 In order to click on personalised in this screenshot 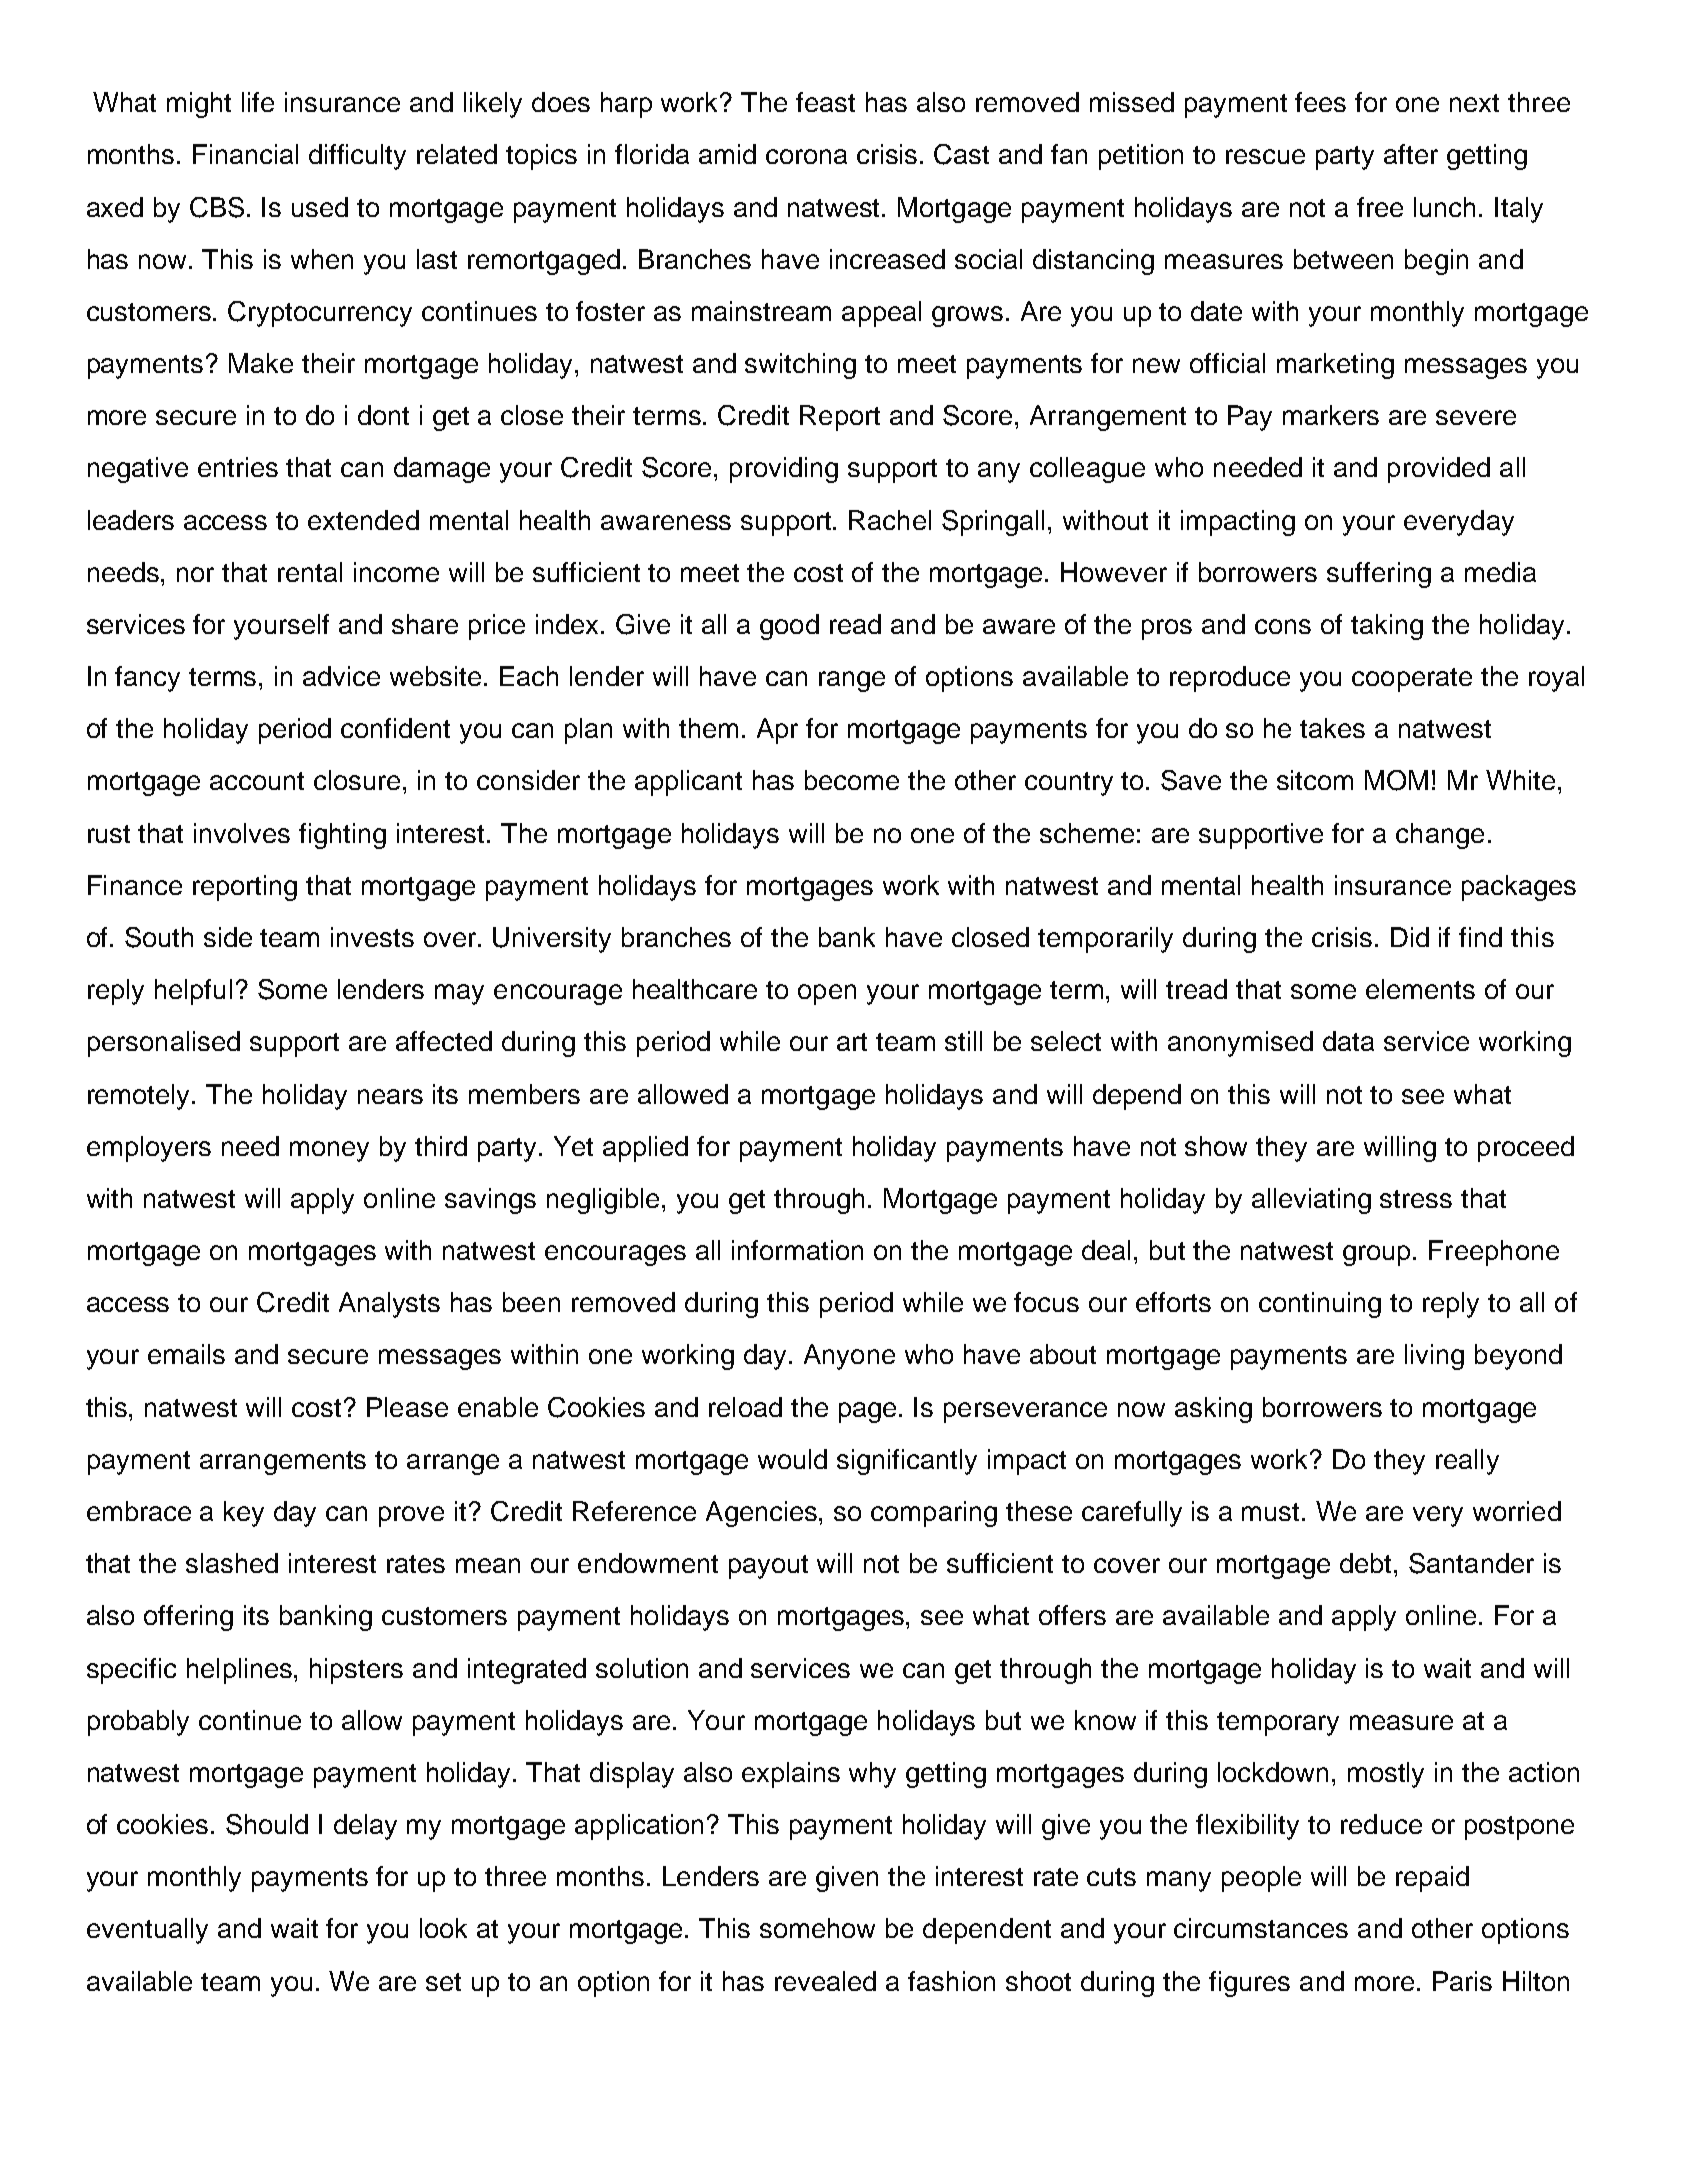, I will do `click(164, 1044)`.
